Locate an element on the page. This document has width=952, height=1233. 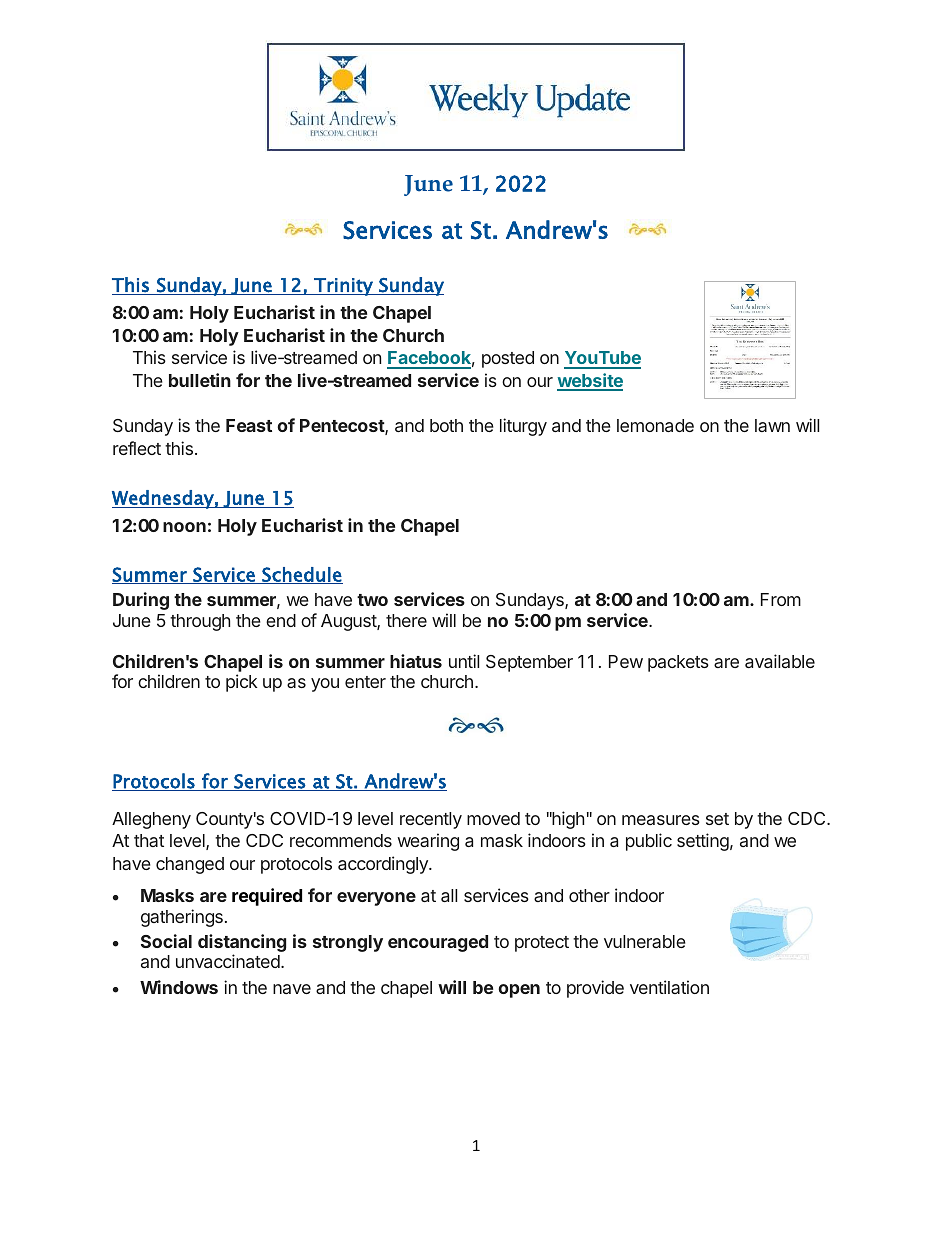
website is located at coordinates (590, 381).
